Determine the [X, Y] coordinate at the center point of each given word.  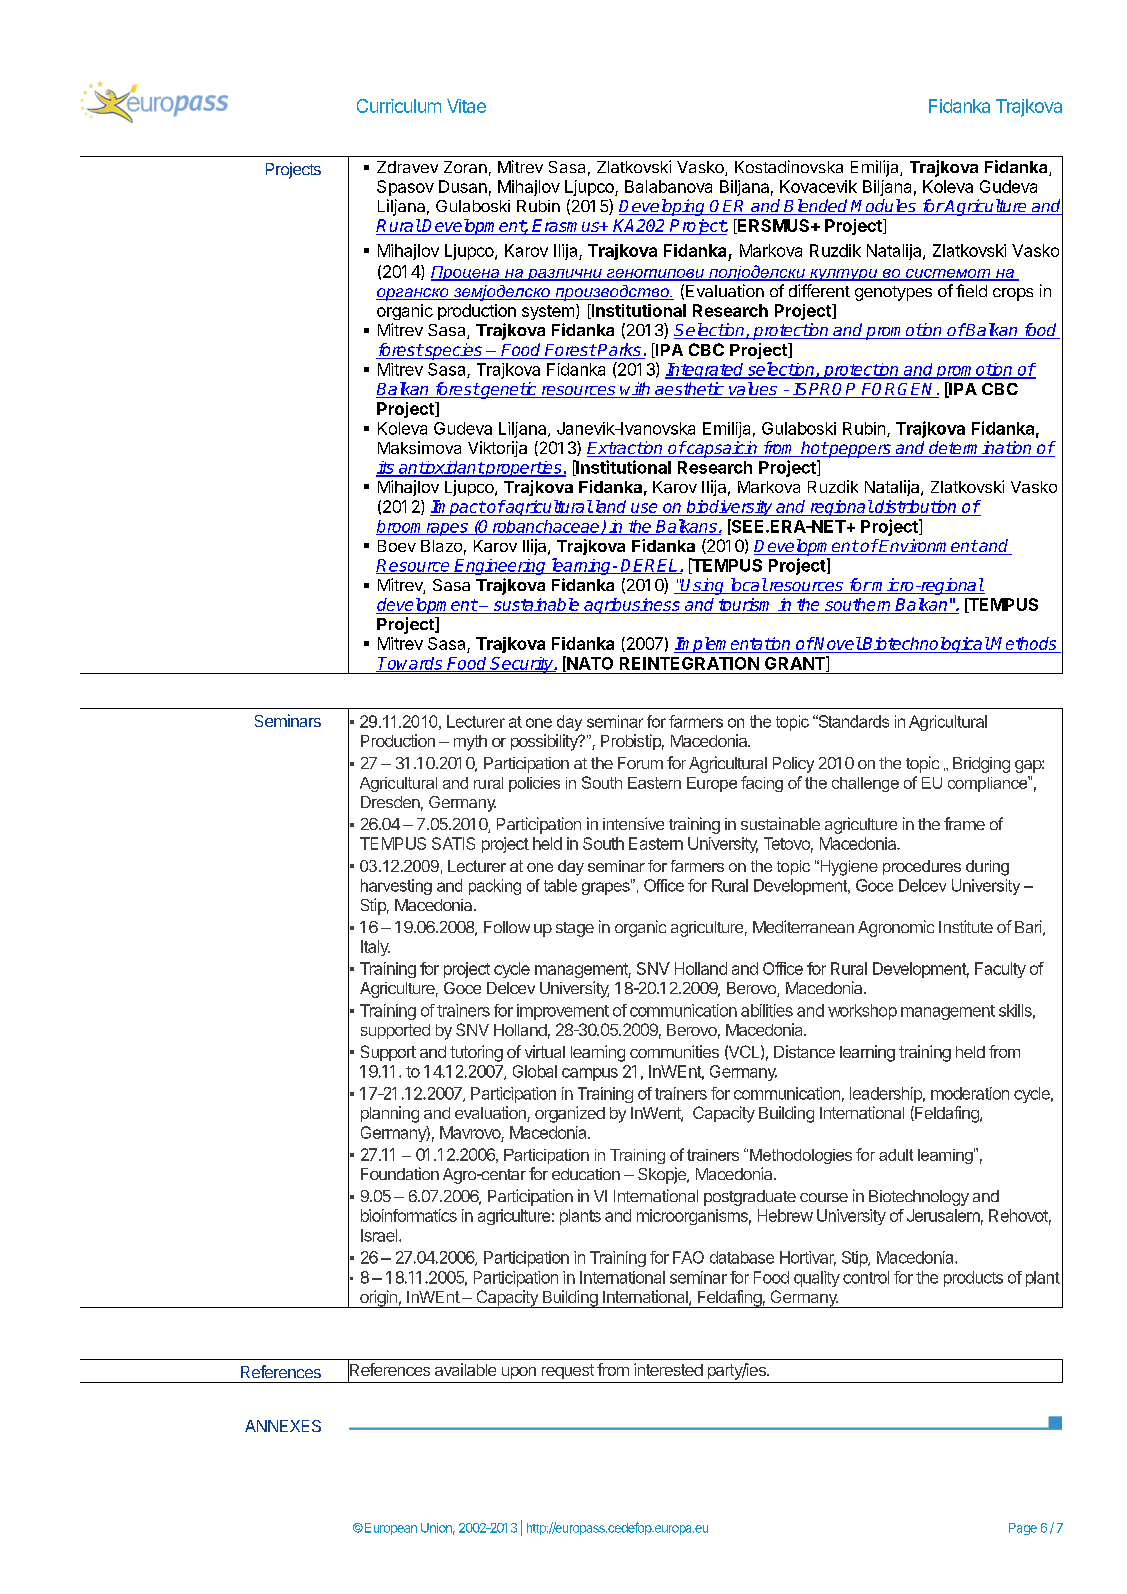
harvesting [396, 887]
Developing [663, 207]
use [644, 509]
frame [964, 823]
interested [668, 1369]
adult [896, 1155]
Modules [884, 207]
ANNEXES [283, 1426]
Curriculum [399, 106]
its [386, 468]
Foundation [400, 1173]
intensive [633, 823]
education [586, 1174]
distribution [916, 508]
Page [1023, 1529]
